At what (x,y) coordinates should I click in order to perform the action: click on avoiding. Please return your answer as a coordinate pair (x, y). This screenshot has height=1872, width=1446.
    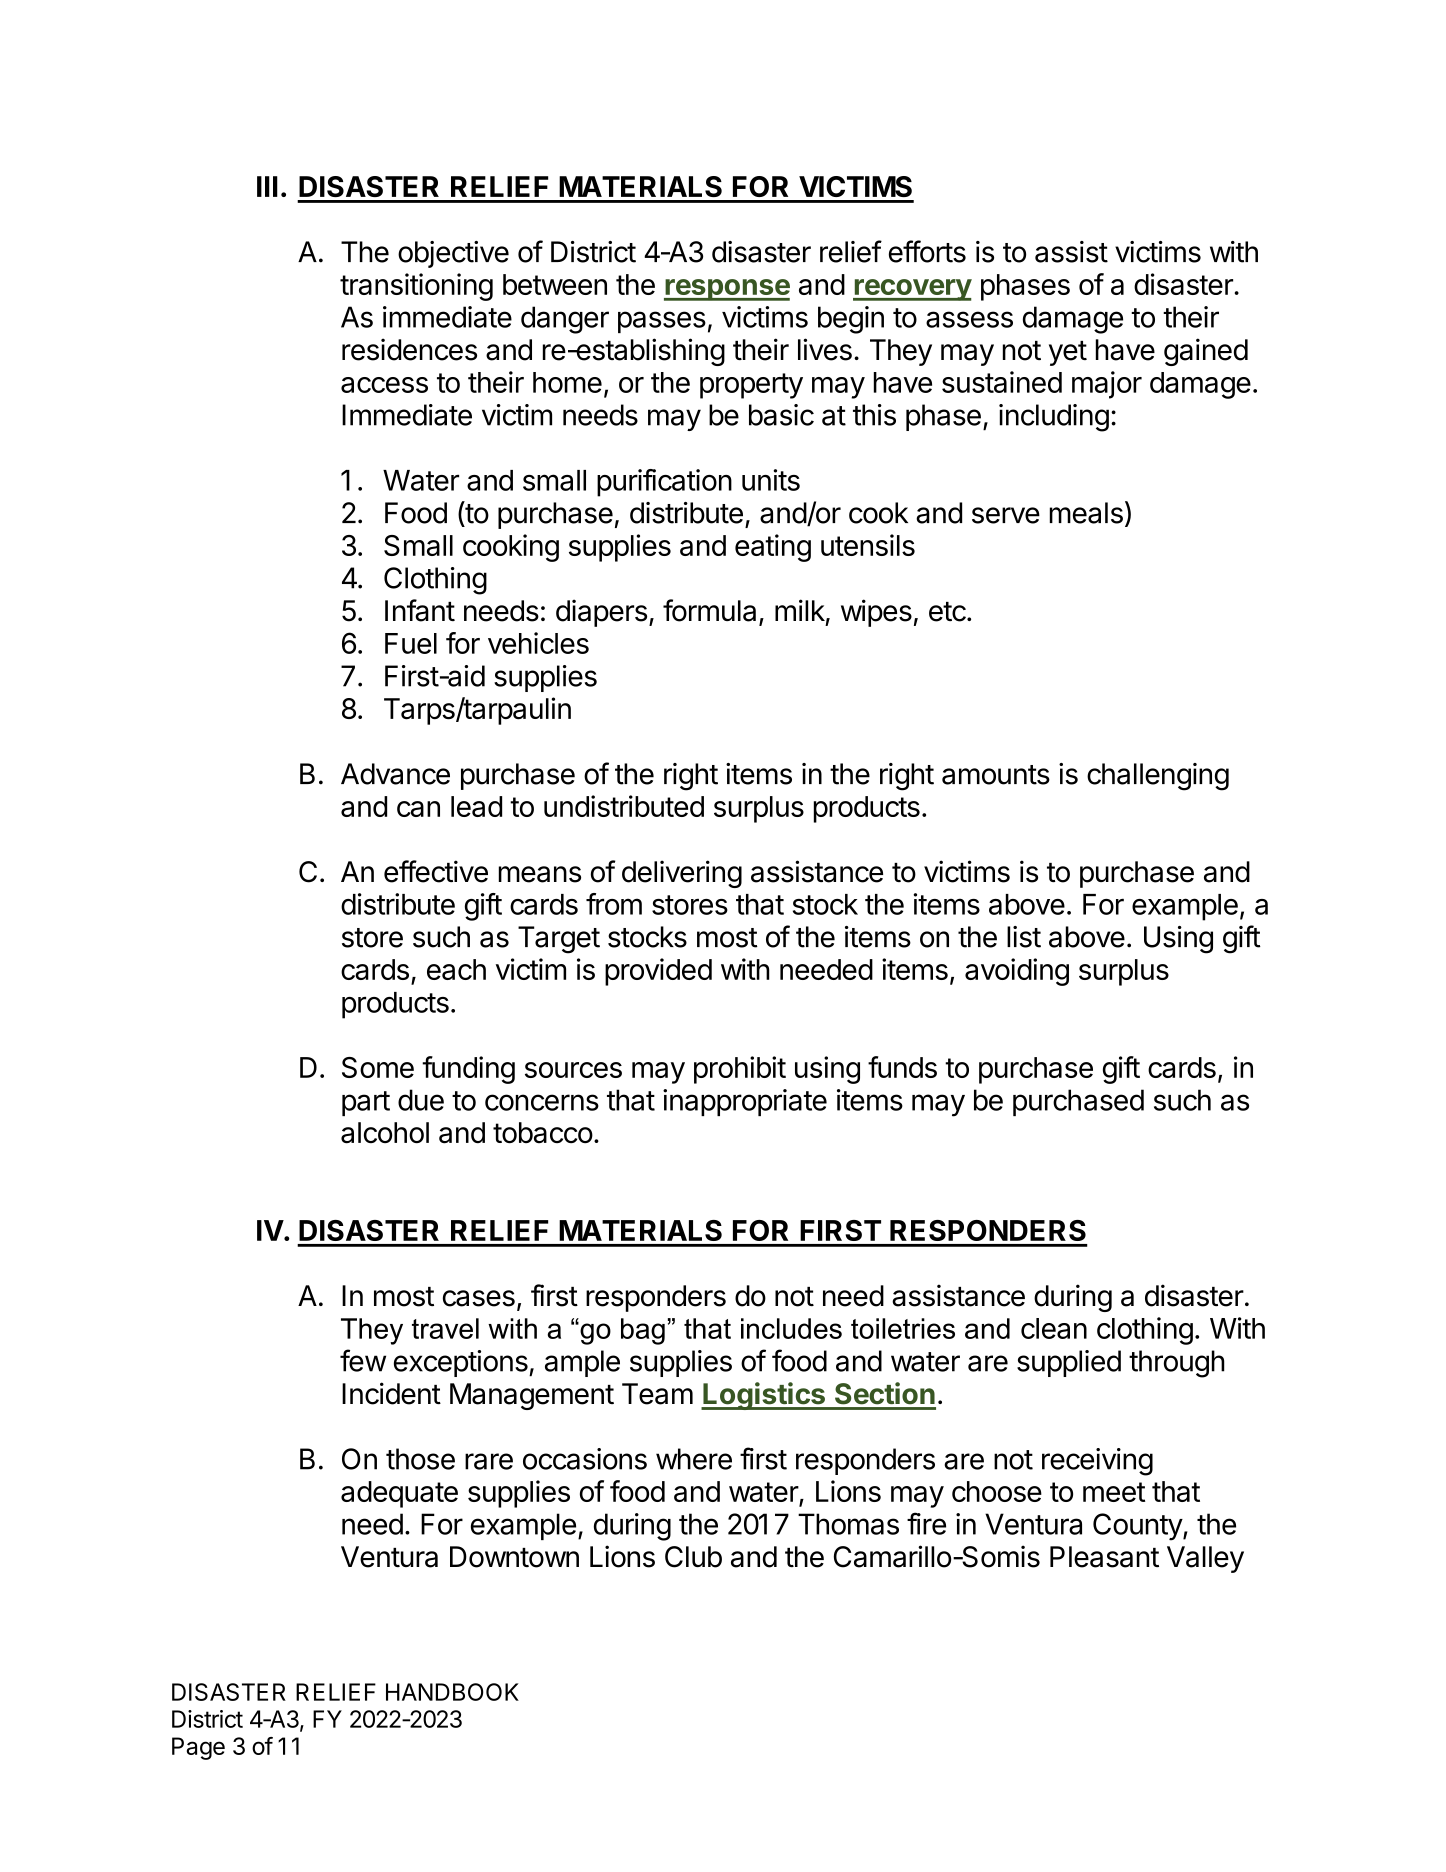
    Looking at the image, I should click on (1017, 972).
